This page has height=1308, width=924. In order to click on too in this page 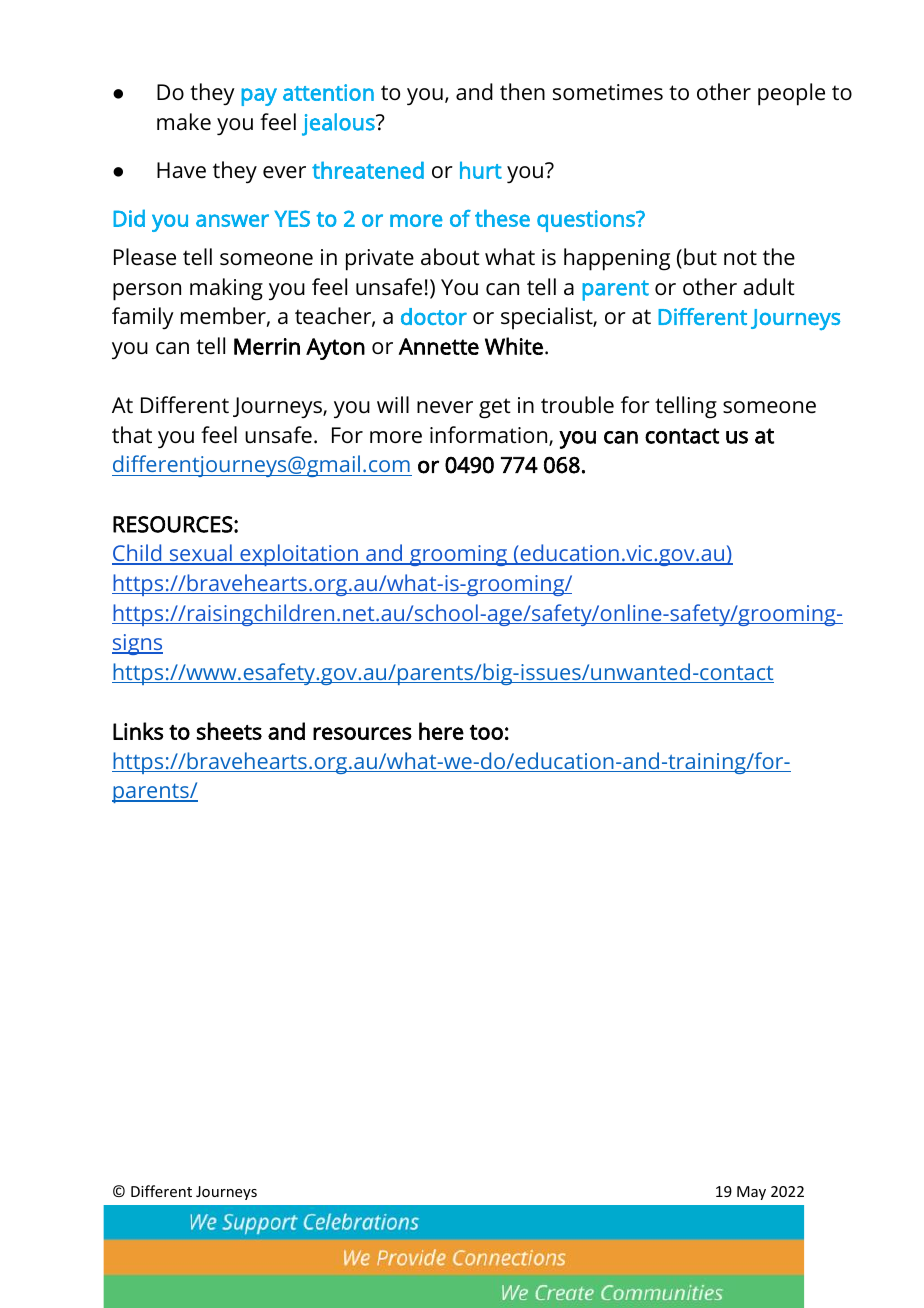, I will do `click(486, 732)`.
